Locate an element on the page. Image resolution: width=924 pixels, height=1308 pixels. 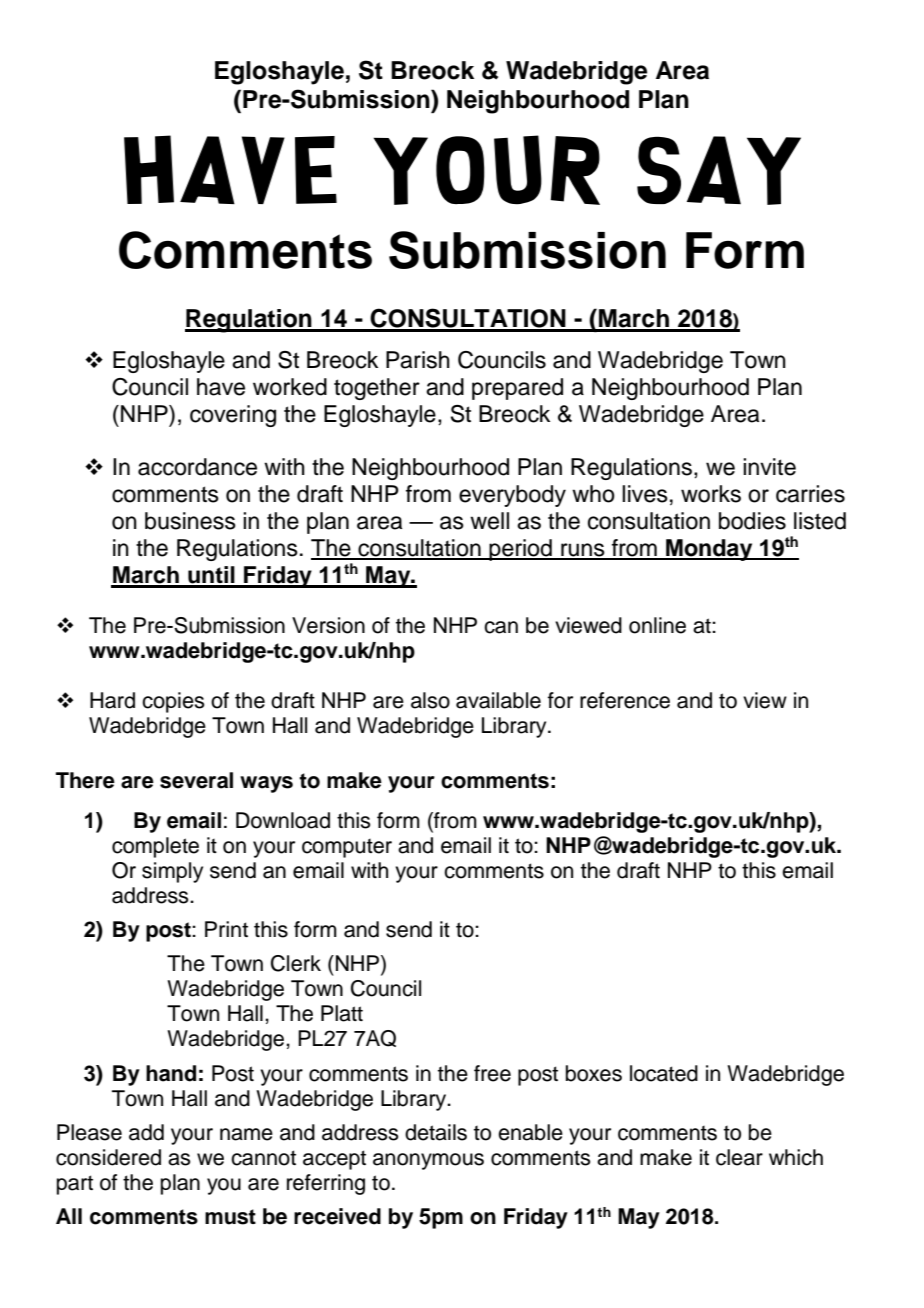
clear is located at coordinates (739, 1157).
